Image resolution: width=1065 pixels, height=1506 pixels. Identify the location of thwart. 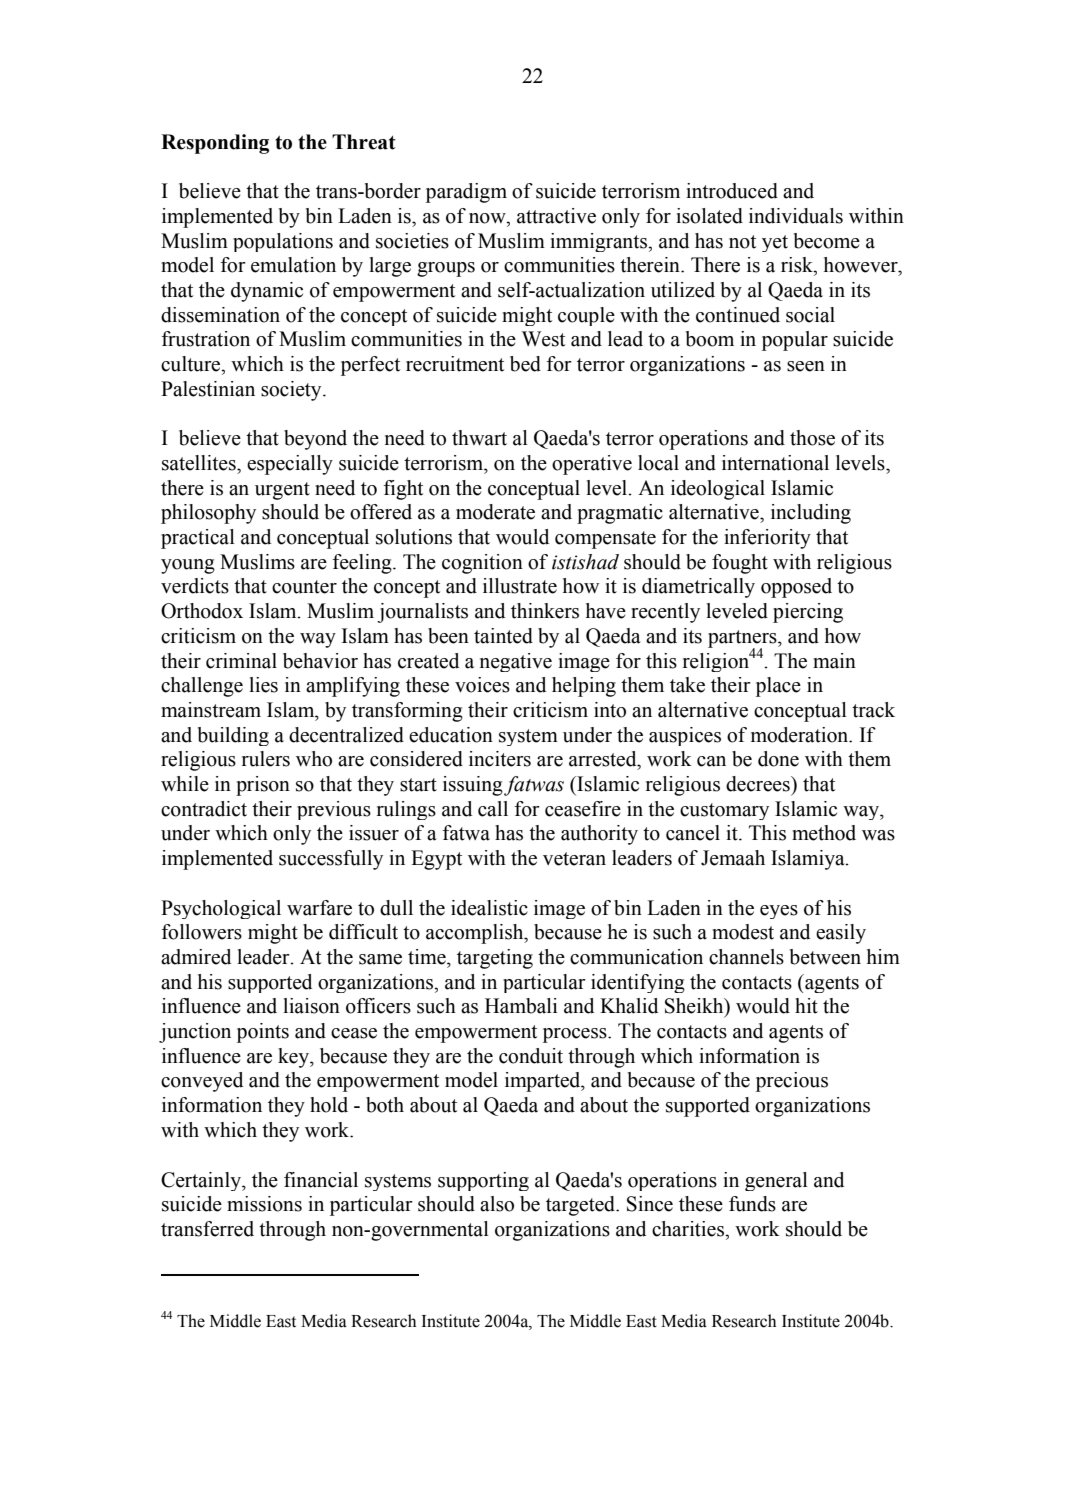
(479, 438).
